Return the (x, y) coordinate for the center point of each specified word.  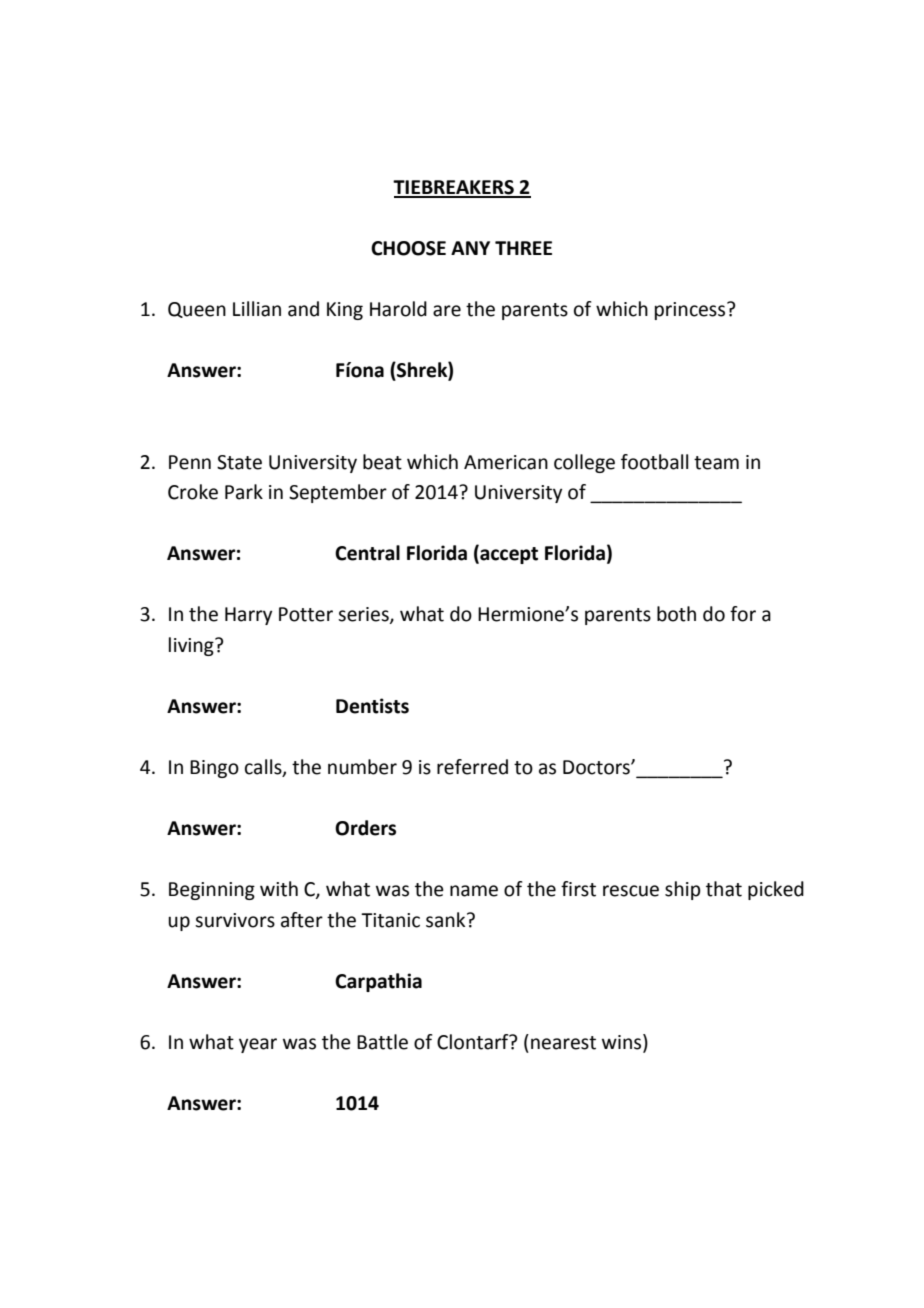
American (506, 462)
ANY (470, 248)
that (724, 889)
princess (691, 311)
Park (244, 492)
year (258, 1045)
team (716, 463)
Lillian (257, 309)
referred (472, 767)
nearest (563, 1043)
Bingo (214, 769)
